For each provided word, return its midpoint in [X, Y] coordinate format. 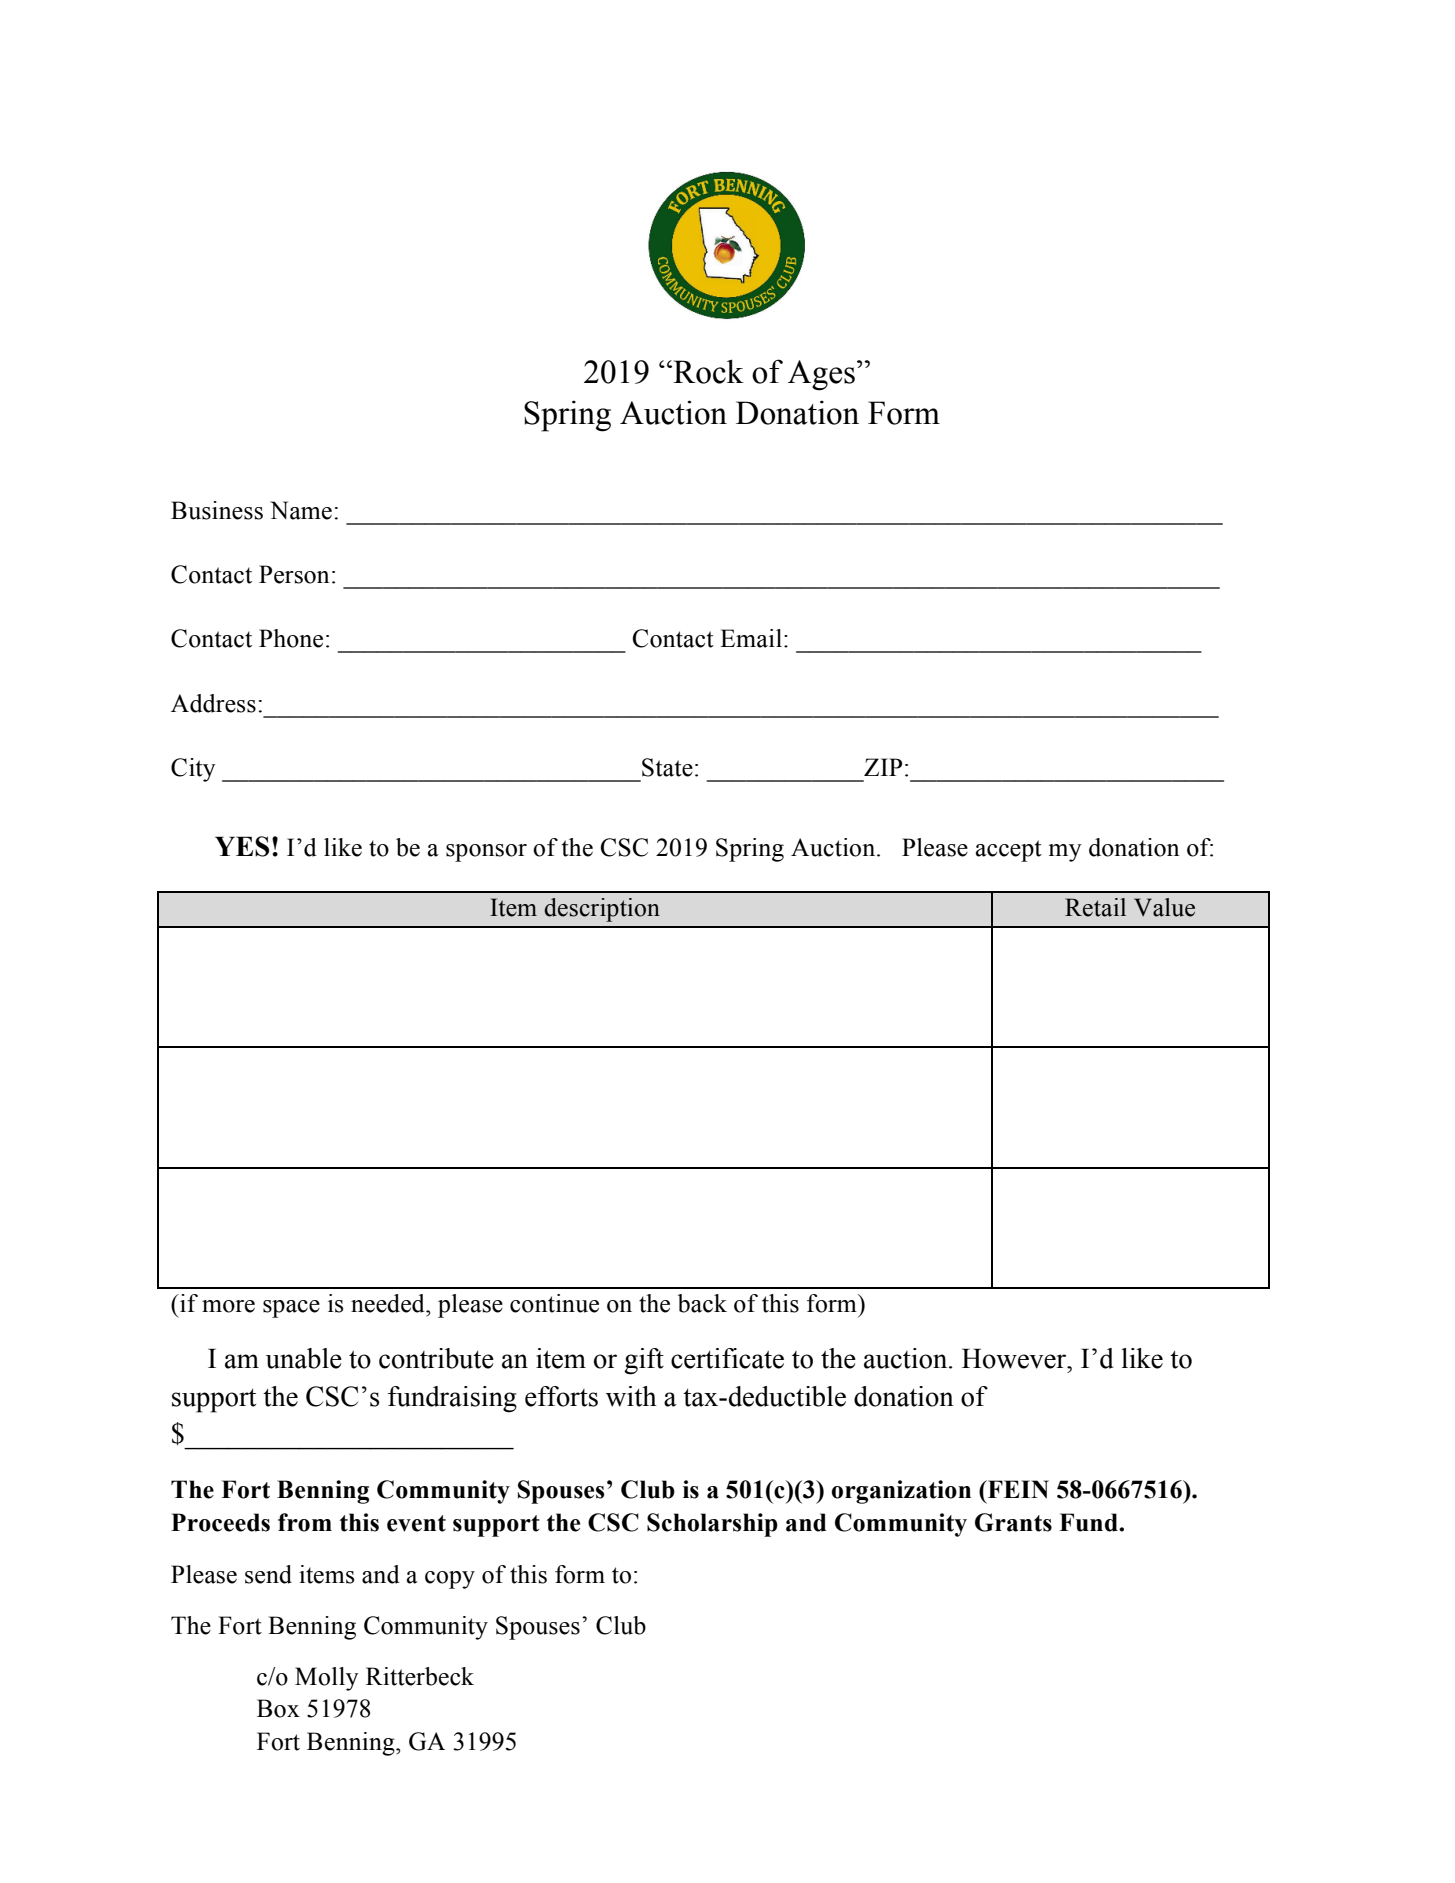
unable [304, 1358]
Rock [707, 371]
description [602, 910]
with [631, 1396]
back [702, 1303]
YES [242, 846]
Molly [327, 1679]
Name [301, 510]
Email [751, 638]
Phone [291, 638]
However [1015, 1358]
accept [1009, 851]
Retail [1095, 907]
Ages [821, 375]
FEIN [1017, 1489]
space [291, 1309]
